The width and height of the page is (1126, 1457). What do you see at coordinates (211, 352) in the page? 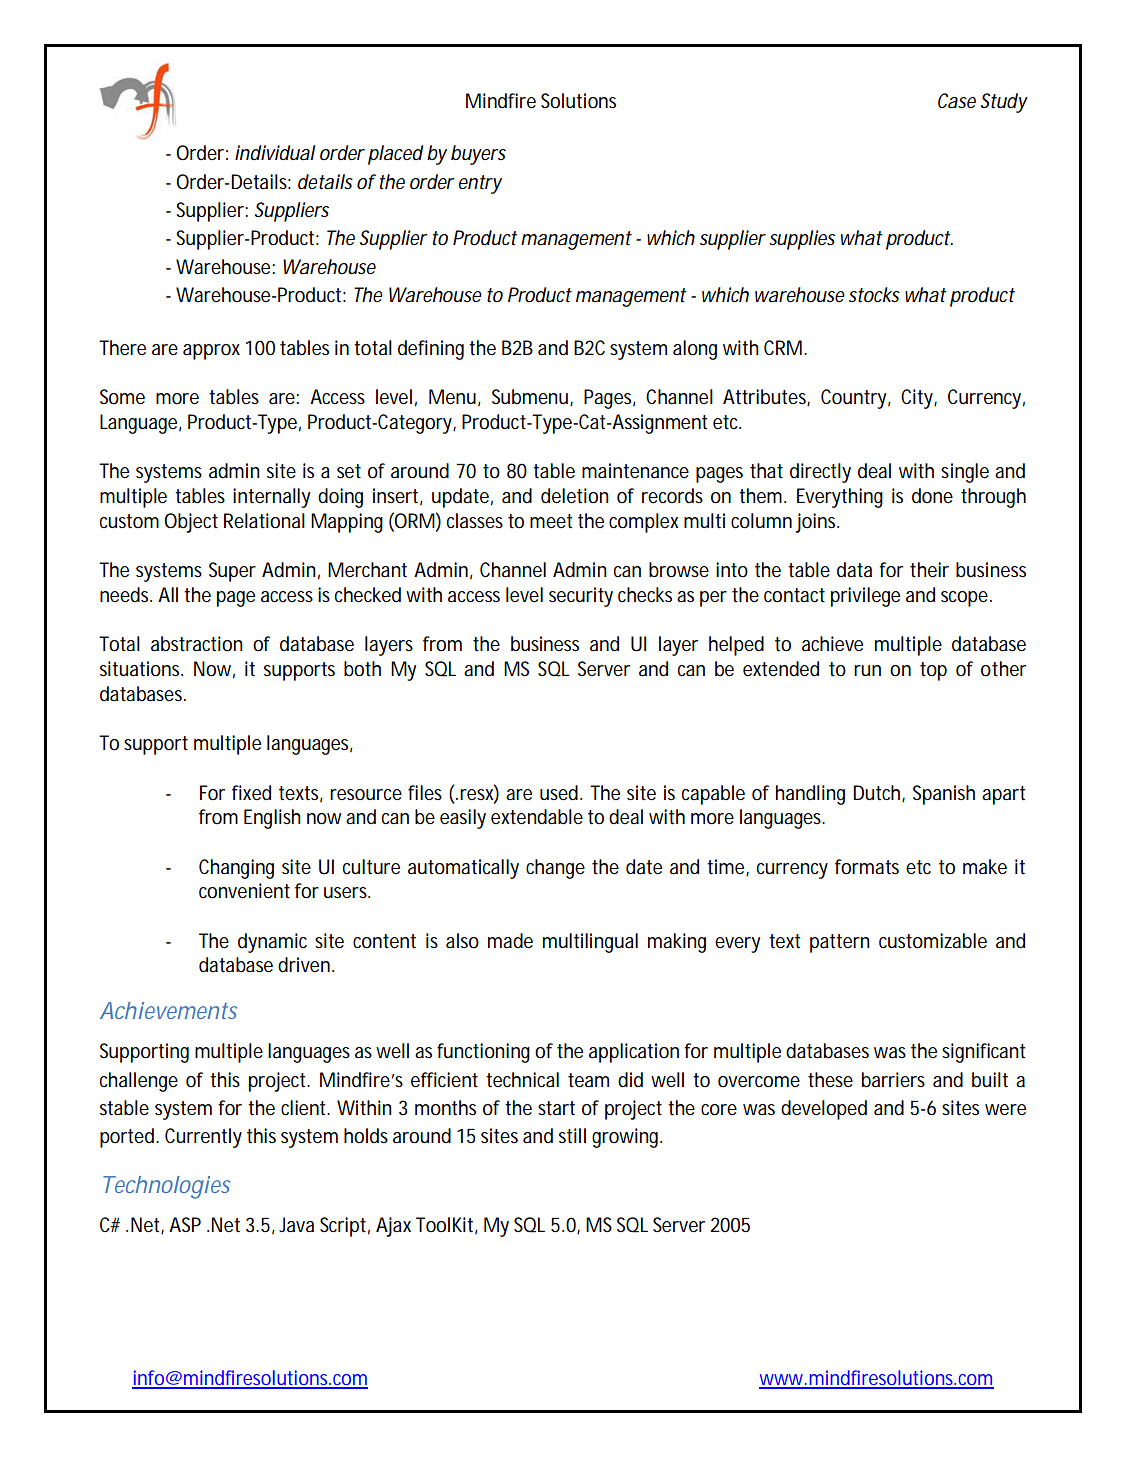
I see `approx` at bounding box center [211, 352].
